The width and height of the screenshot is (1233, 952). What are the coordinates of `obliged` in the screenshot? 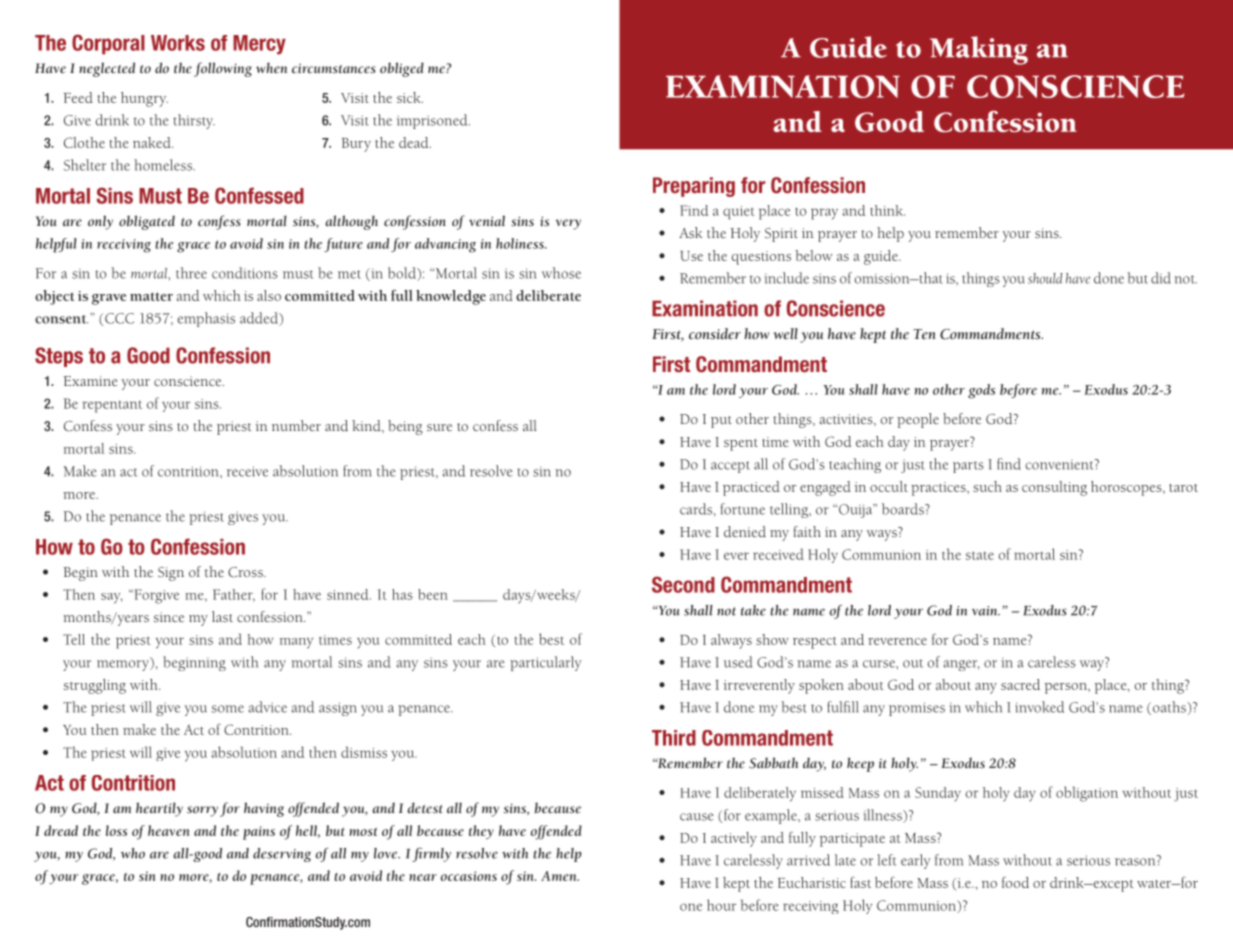 It's located at (402, 69).
